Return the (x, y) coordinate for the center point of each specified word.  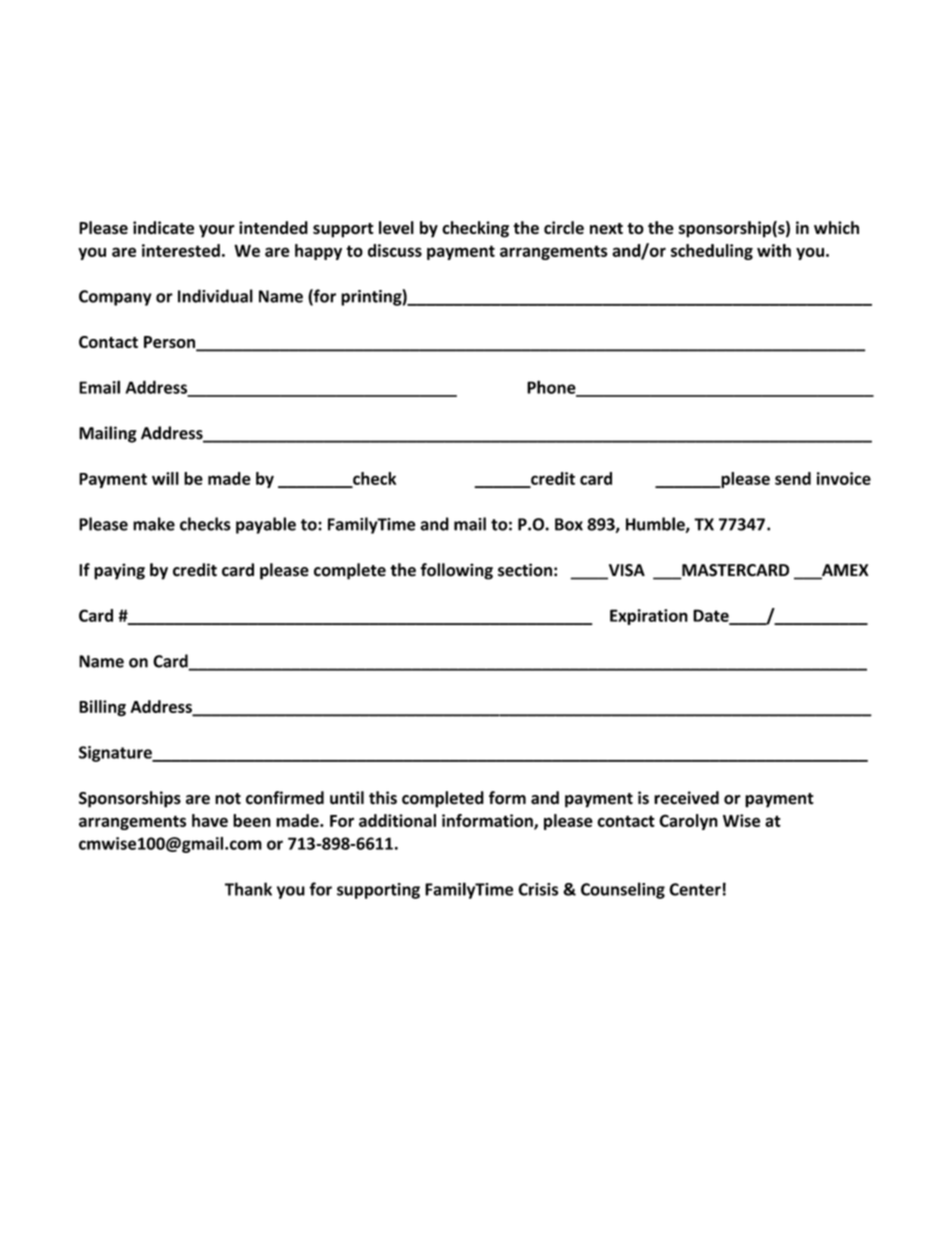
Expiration (649, 617)
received (686, 798)
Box (569, 524)
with (774, 250)
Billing (102, 708)
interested (181, 250)
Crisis (538, 889)
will (165, 478)
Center (695, 889)
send (793, 478)
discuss (395, 250)
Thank (248, 889)
